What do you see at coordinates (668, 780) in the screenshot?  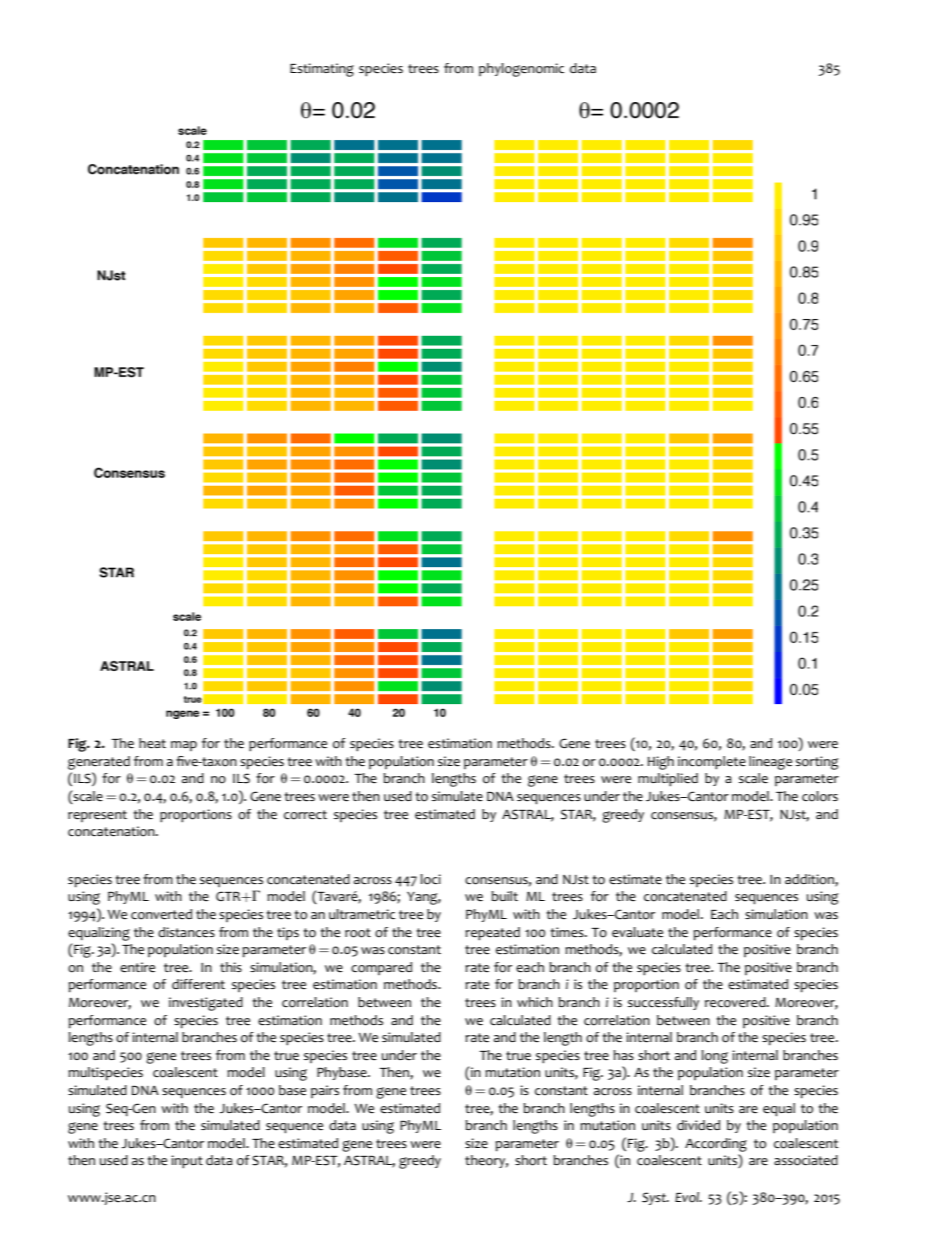 I see `multiplied` at bounding box center [668, 780].
